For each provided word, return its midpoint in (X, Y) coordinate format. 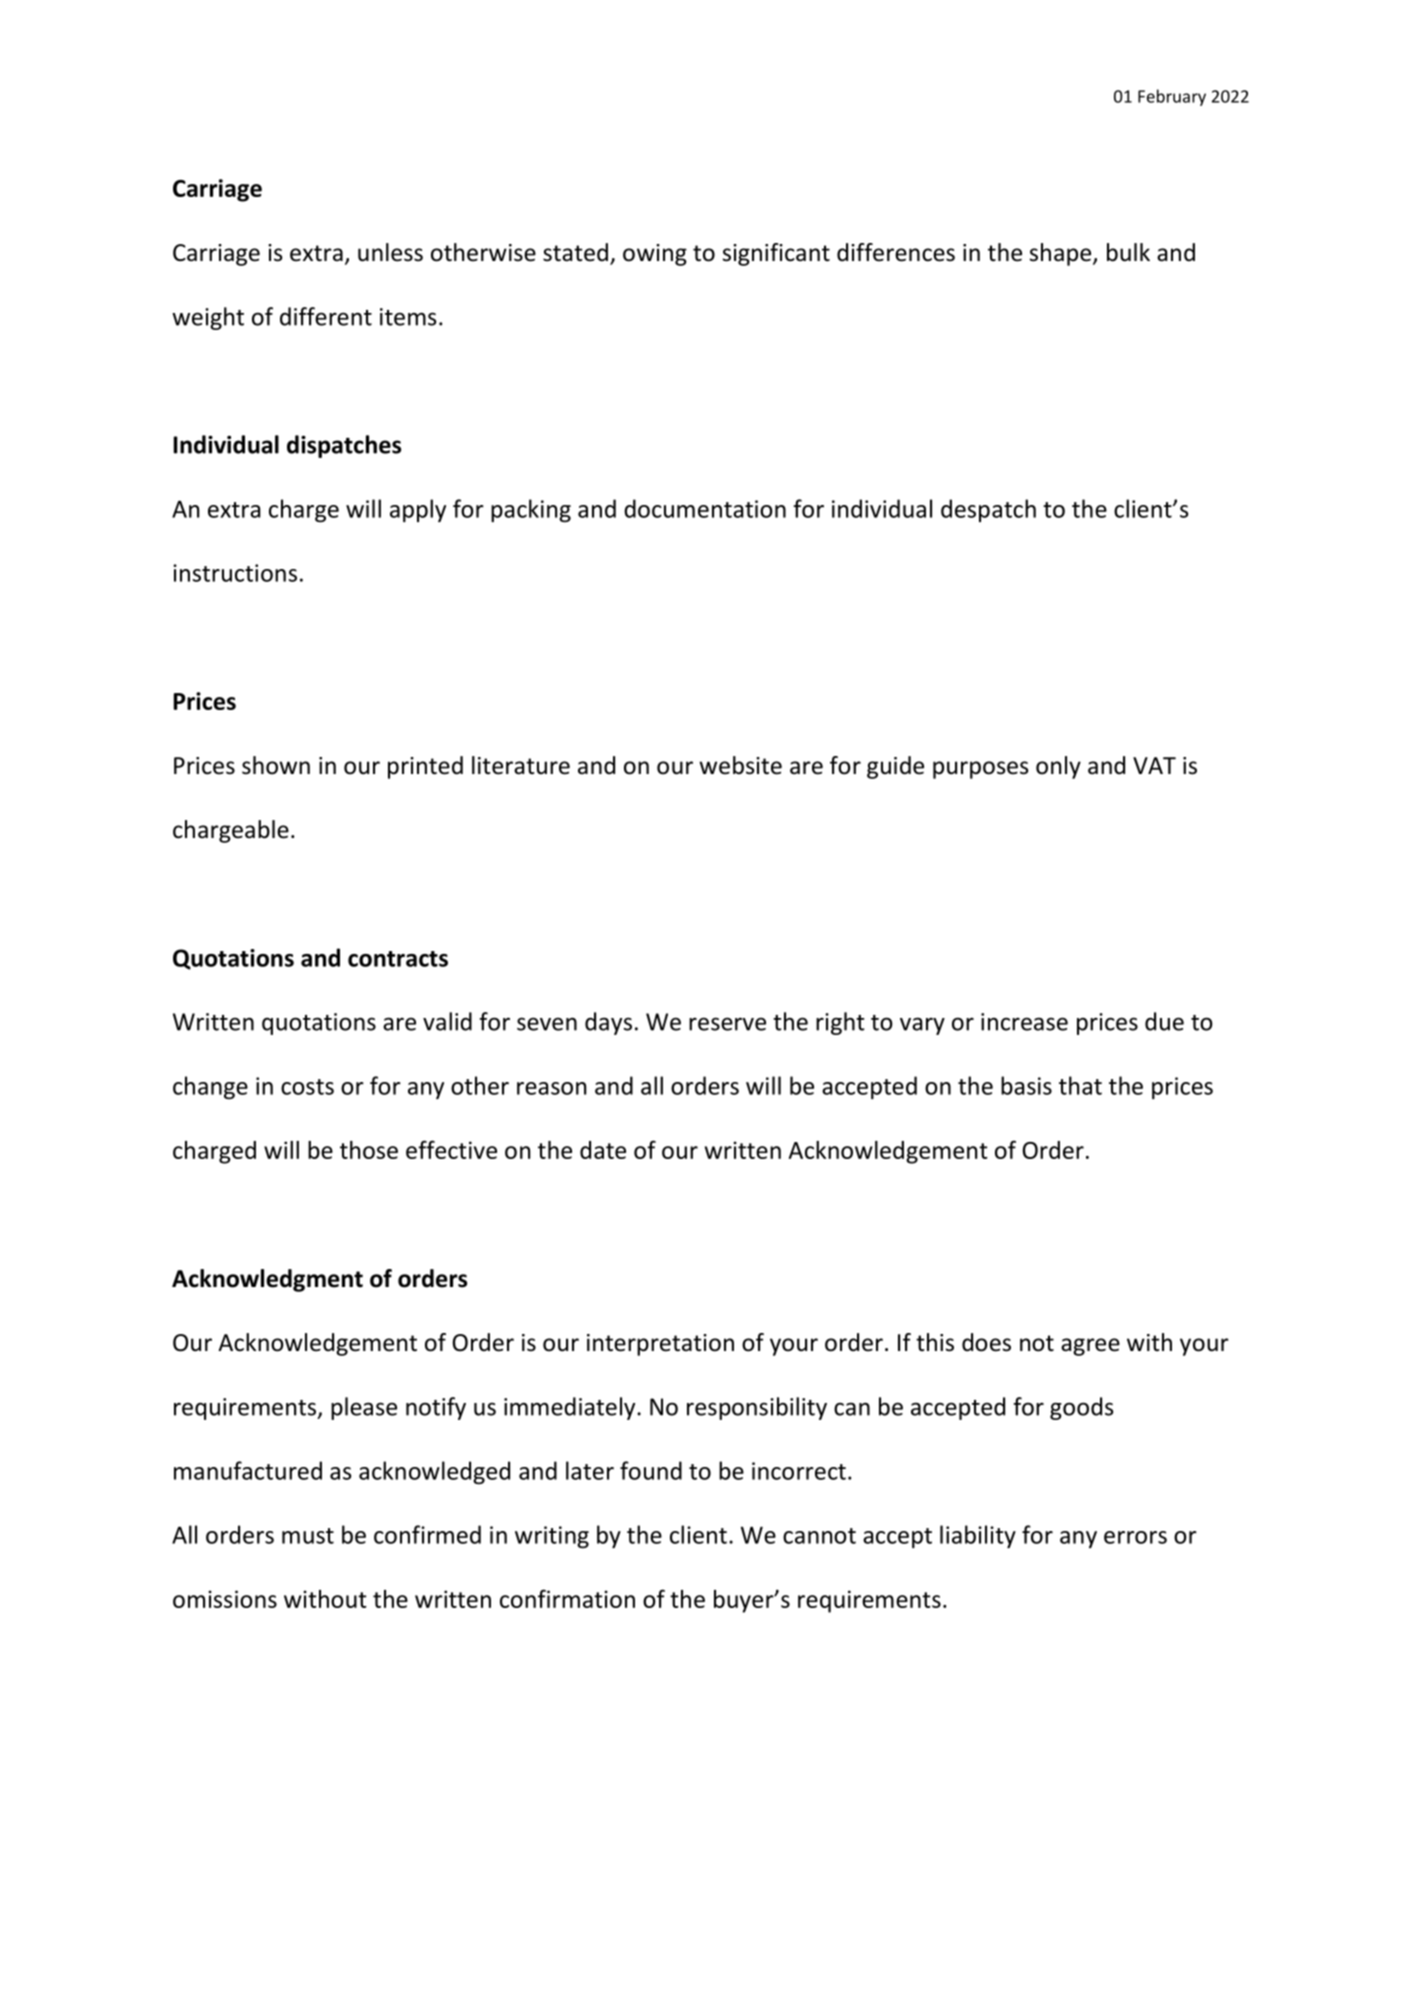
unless (390, 252)
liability (978, 1536)
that (1080, 1085)
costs (307, 1087)
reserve (727, 1024)
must (308, 1536)
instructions (235, 573)
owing (655, 255)
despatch (988, 510)
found (651, 1470)
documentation (705, 508)
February (1172, 97)
